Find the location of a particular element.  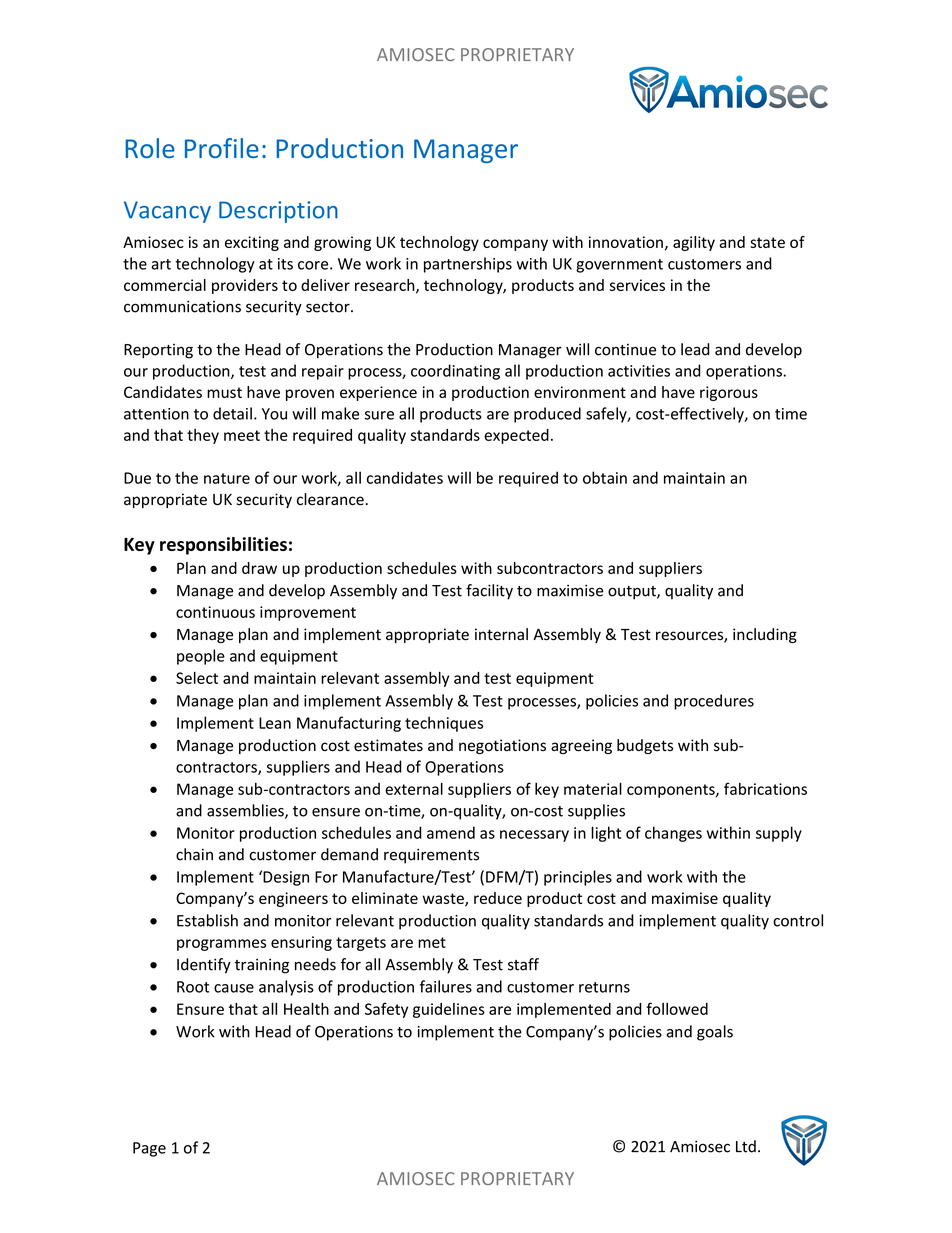

Ltd is located at coordinates (746, 1146).
